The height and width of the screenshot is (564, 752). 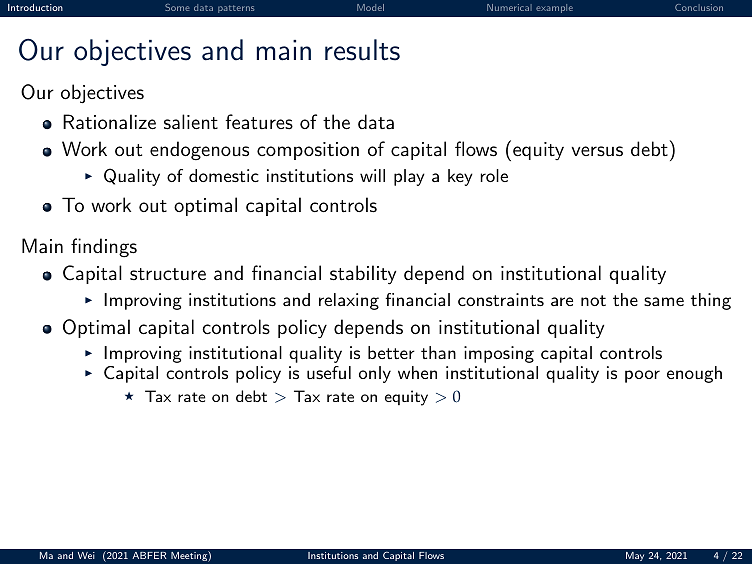 What do you see at coordinates (177, 7) in the screenshot?
I see `Some` at bounding box center [177, 7].
